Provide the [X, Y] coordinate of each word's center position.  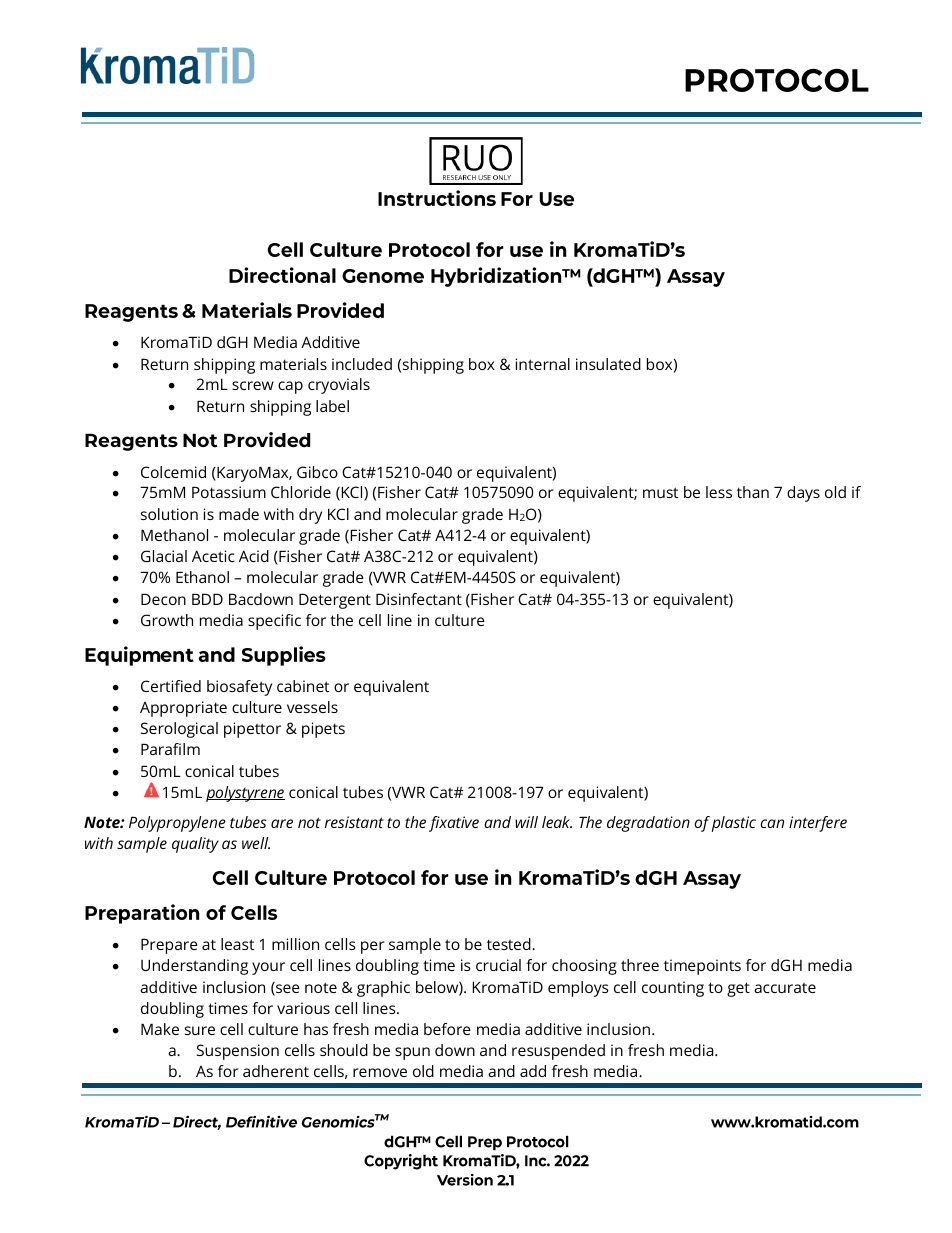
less [719, 492]
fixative [454, 824]
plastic [733, 824]
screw [253, 385]
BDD [207, 599]
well [256, 843]
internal [543, 364]
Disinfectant [419, 599]
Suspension [238, 1052]
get [738, 989]
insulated [608, 364]
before [447, 1029]
